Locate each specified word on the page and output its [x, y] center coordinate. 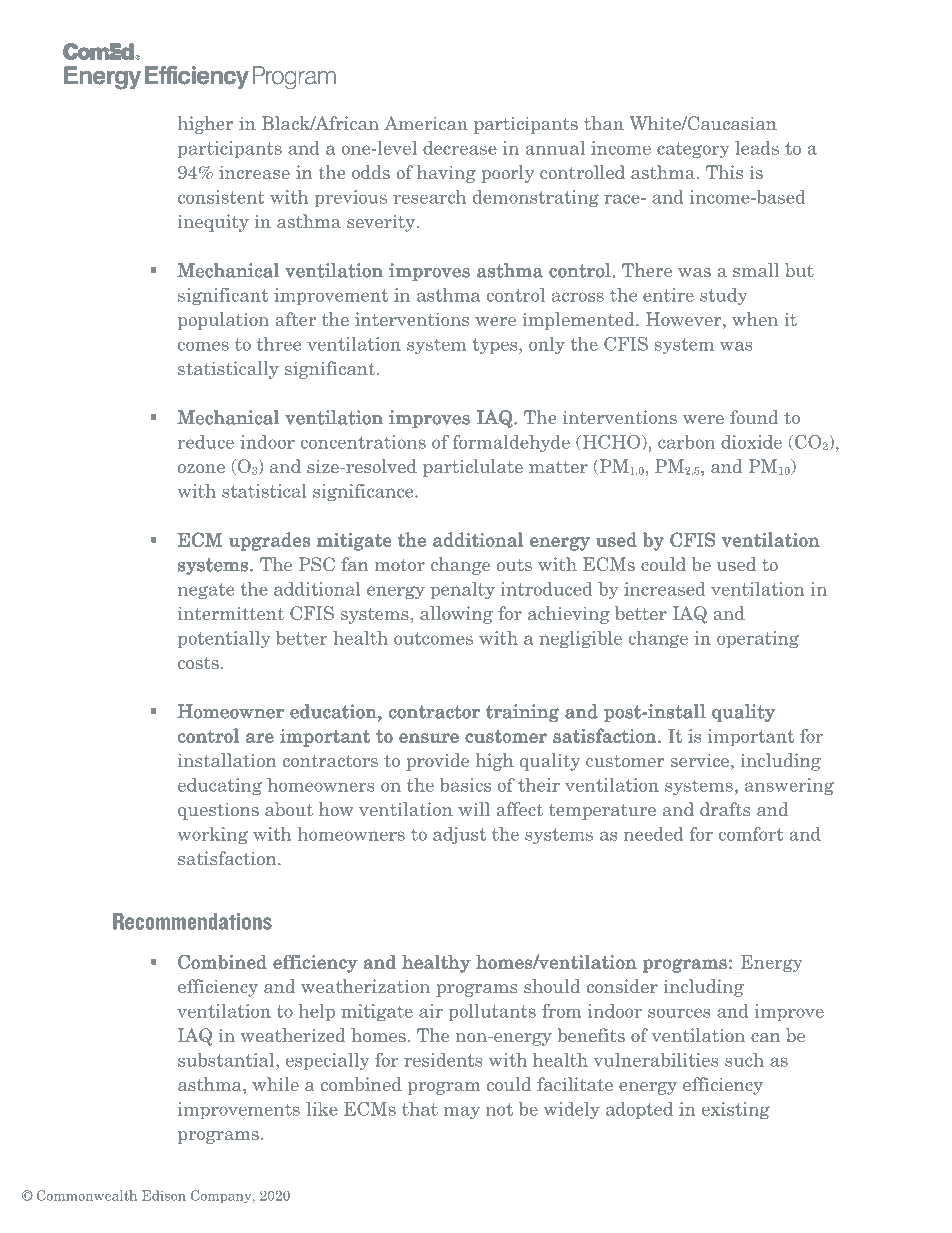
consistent [221, 197]
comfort [751, 834]
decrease [460, 148]
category [693, 150]
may [462, 1112]
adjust [459, 835]
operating [758, 640]
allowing [456, 615]
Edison [164, 1195]
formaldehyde [511, 443]
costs [198, 663]
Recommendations [192, 921]
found [754, 417]
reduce [205, 442]
